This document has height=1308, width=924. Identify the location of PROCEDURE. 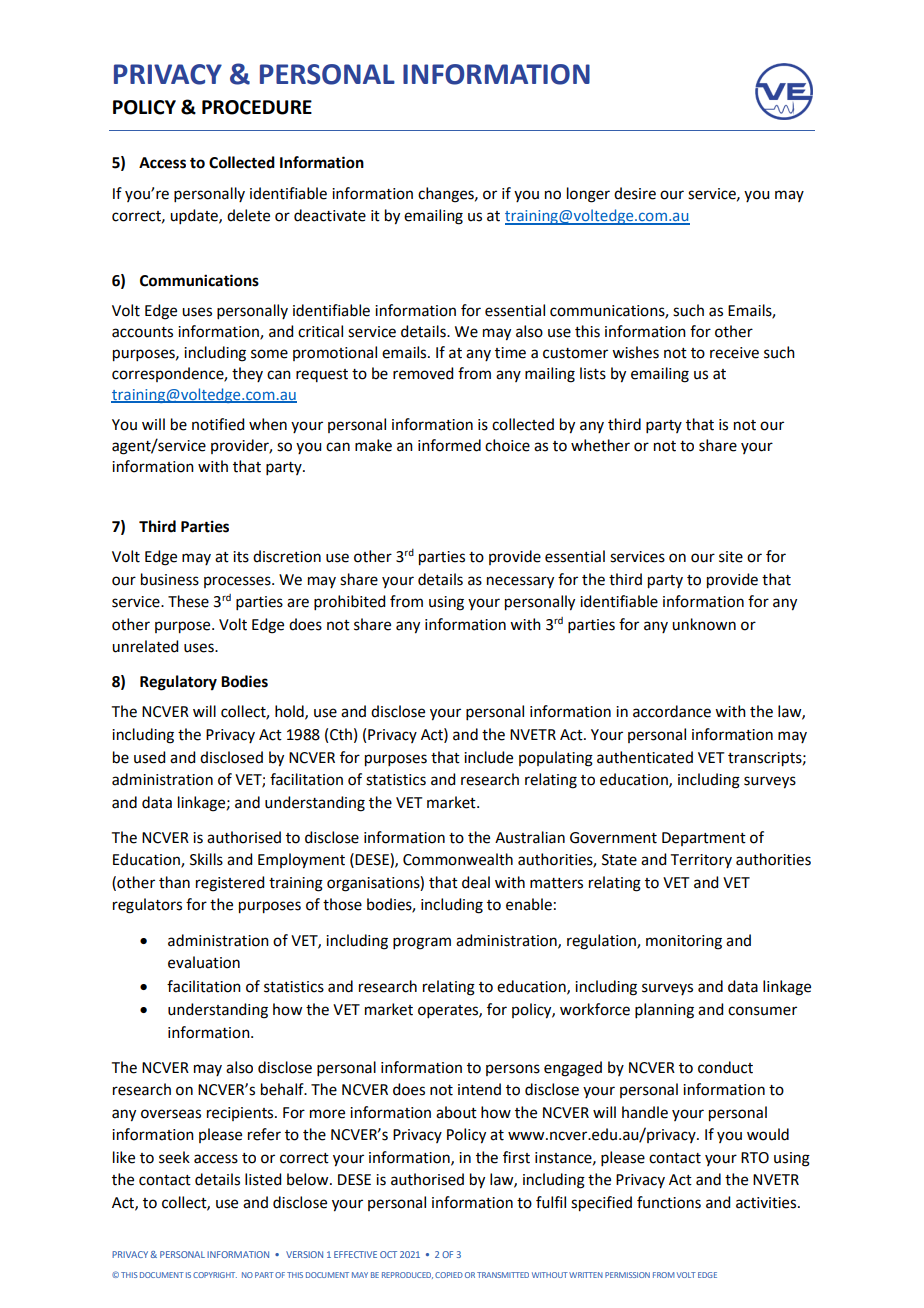
(257, 107).
